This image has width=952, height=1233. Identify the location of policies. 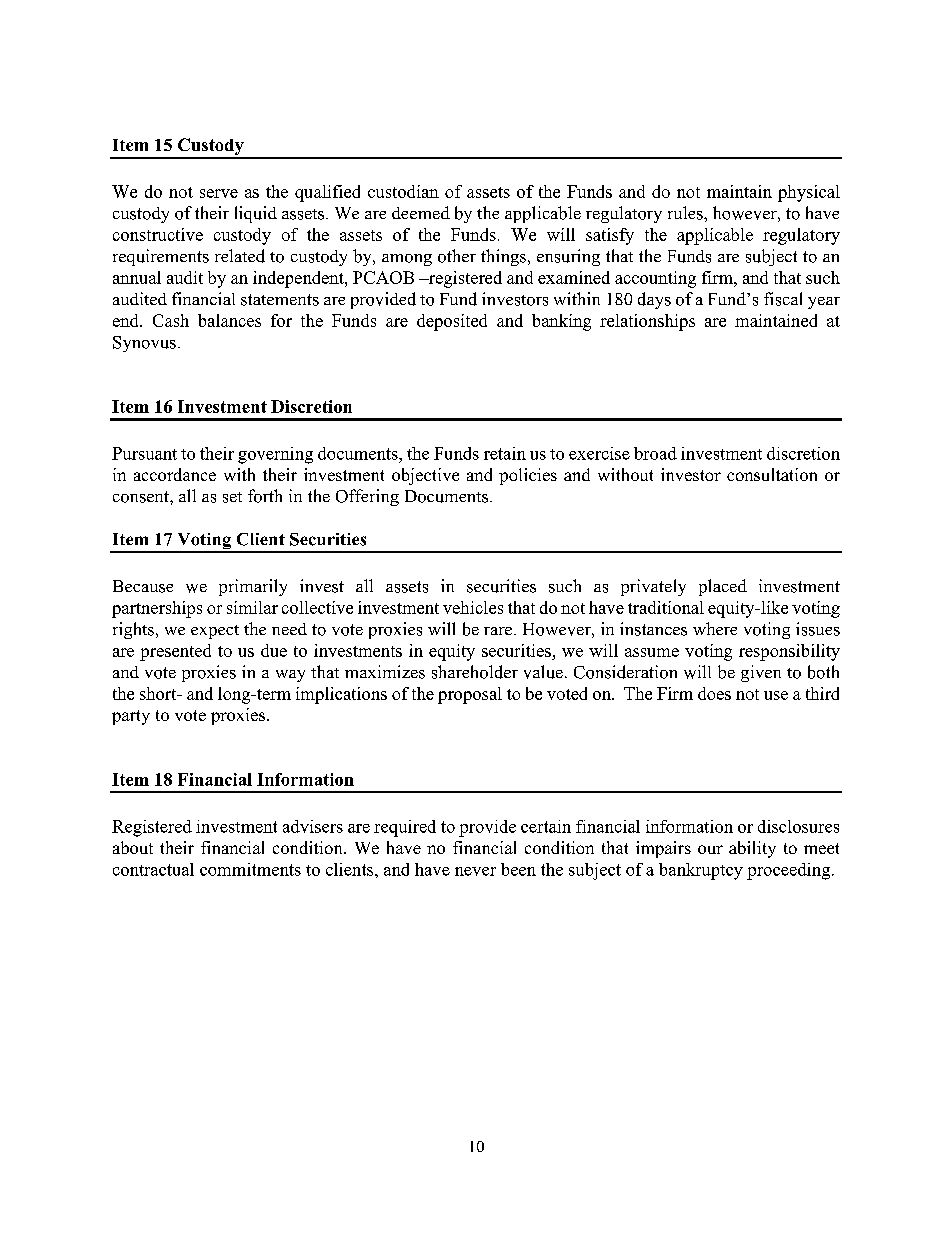
(528, 476).
